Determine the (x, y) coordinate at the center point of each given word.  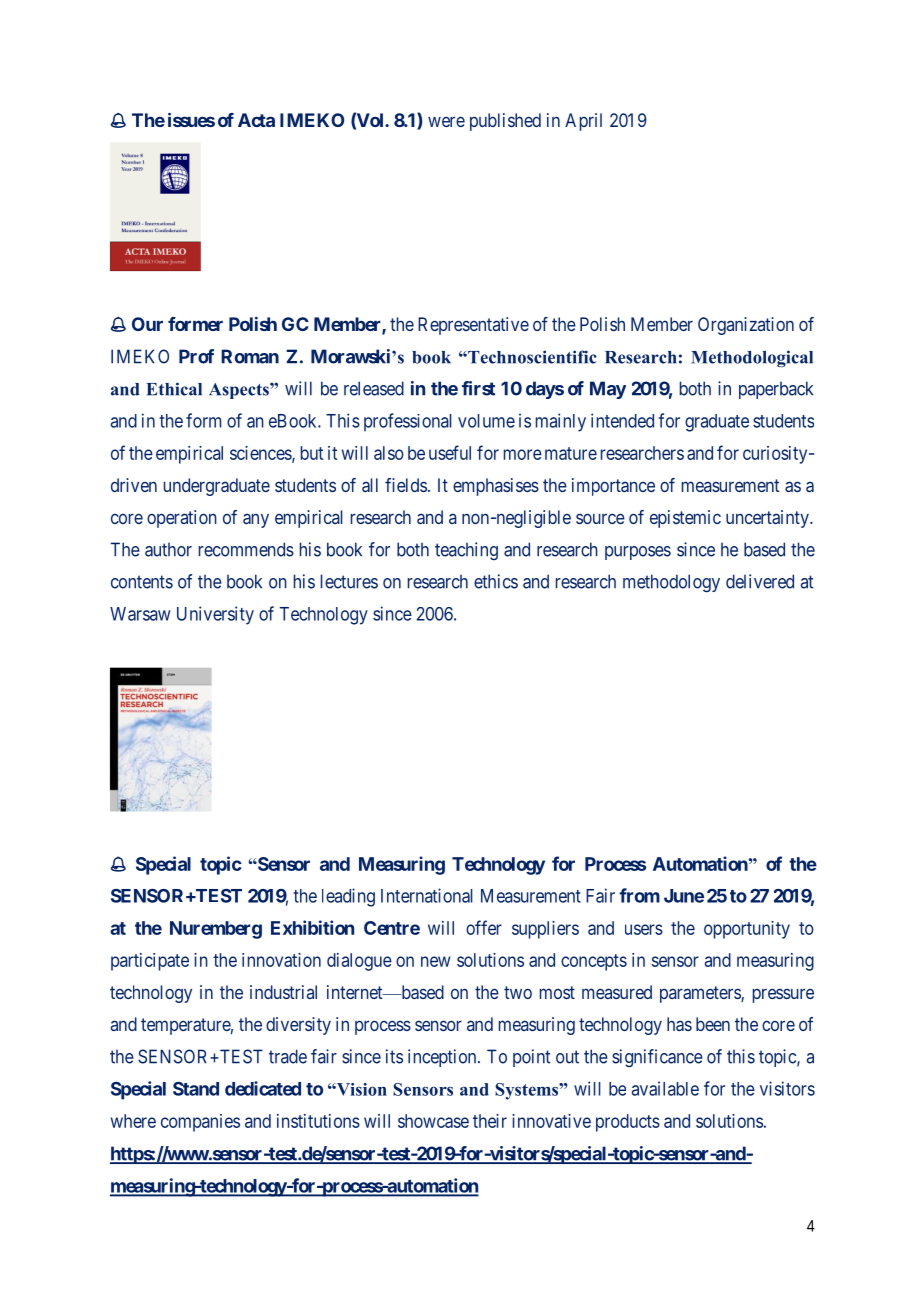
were (446, 121)
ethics (496, 581)
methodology (671, 583)
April (583, 122)
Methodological (752, 359)
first (478, 388)
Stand (196, 1089)
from (639, 895)
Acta (256, 120)
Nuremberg (216, 930)
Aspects (240, 391)
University (215, 615)
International (427, 895)
